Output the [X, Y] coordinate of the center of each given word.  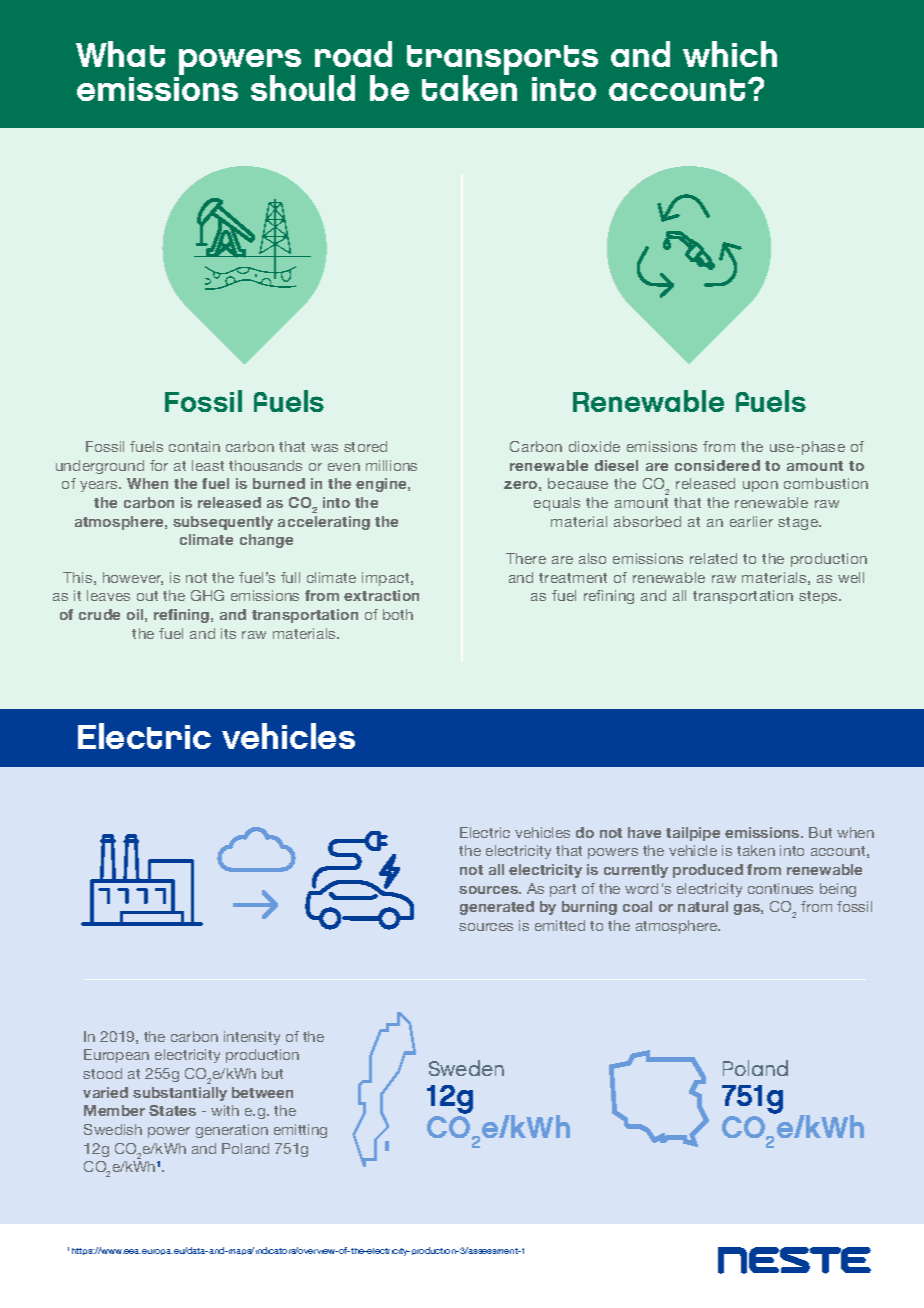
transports [502, 61]
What [120, 54]
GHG [207, 595]
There [526, 558]
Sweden [466, 1068]
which [730, 54]
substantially [180, 1094]
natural [703, 906]
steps [820, 597]
